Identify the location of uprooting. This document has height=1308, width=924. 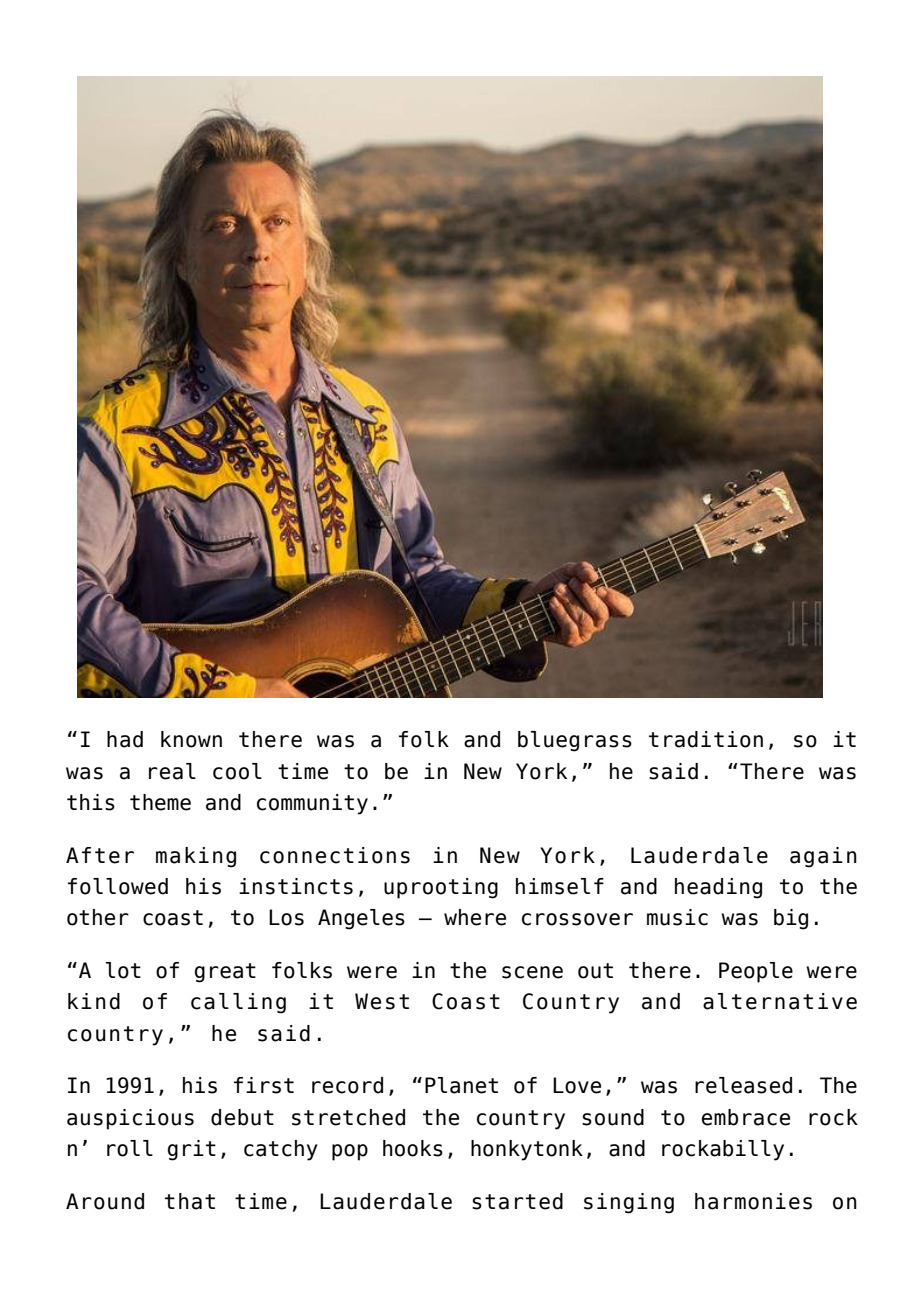
(441, 888).
